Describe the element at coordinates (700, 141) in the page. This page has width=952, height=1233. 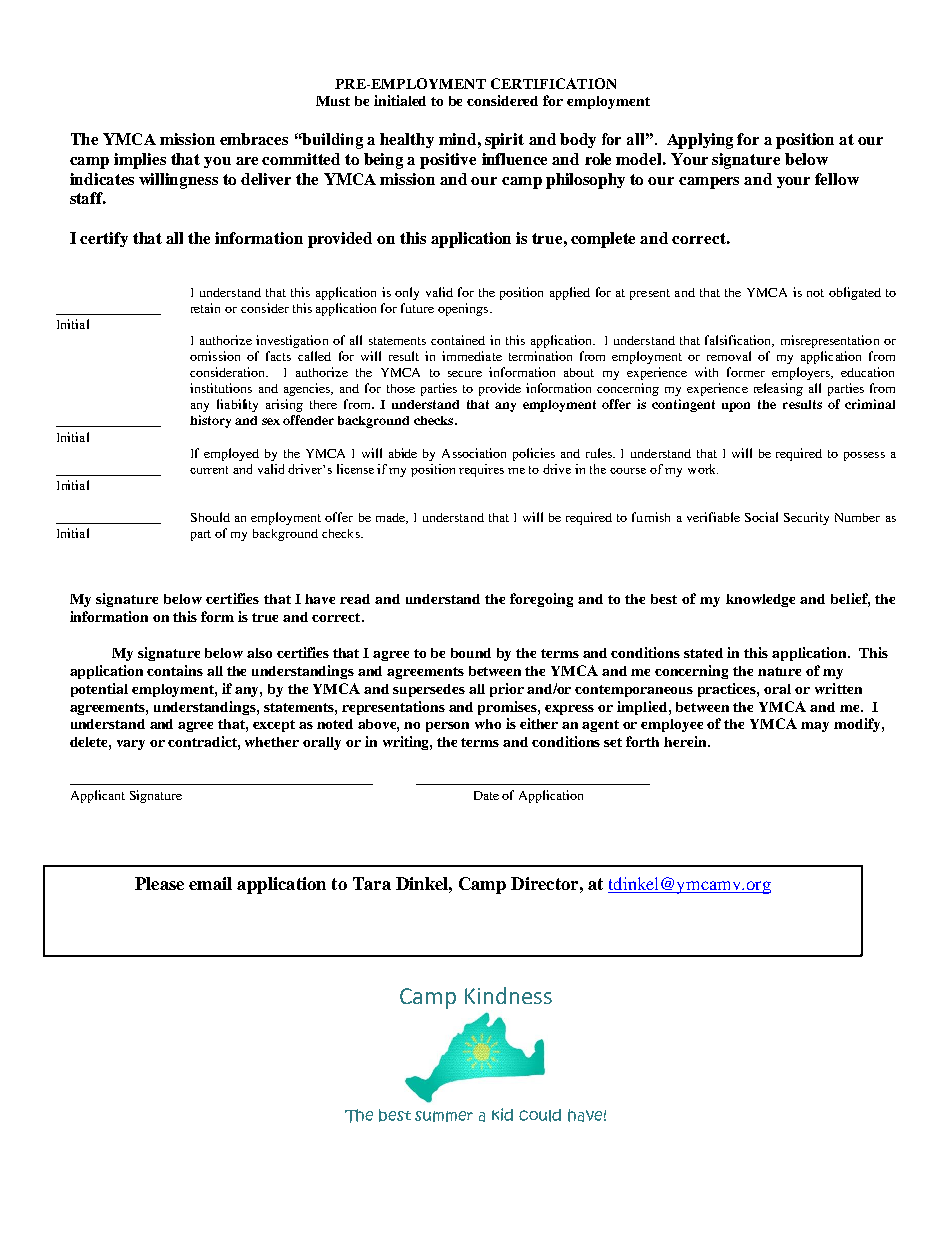
I see `Applying` at that location.
